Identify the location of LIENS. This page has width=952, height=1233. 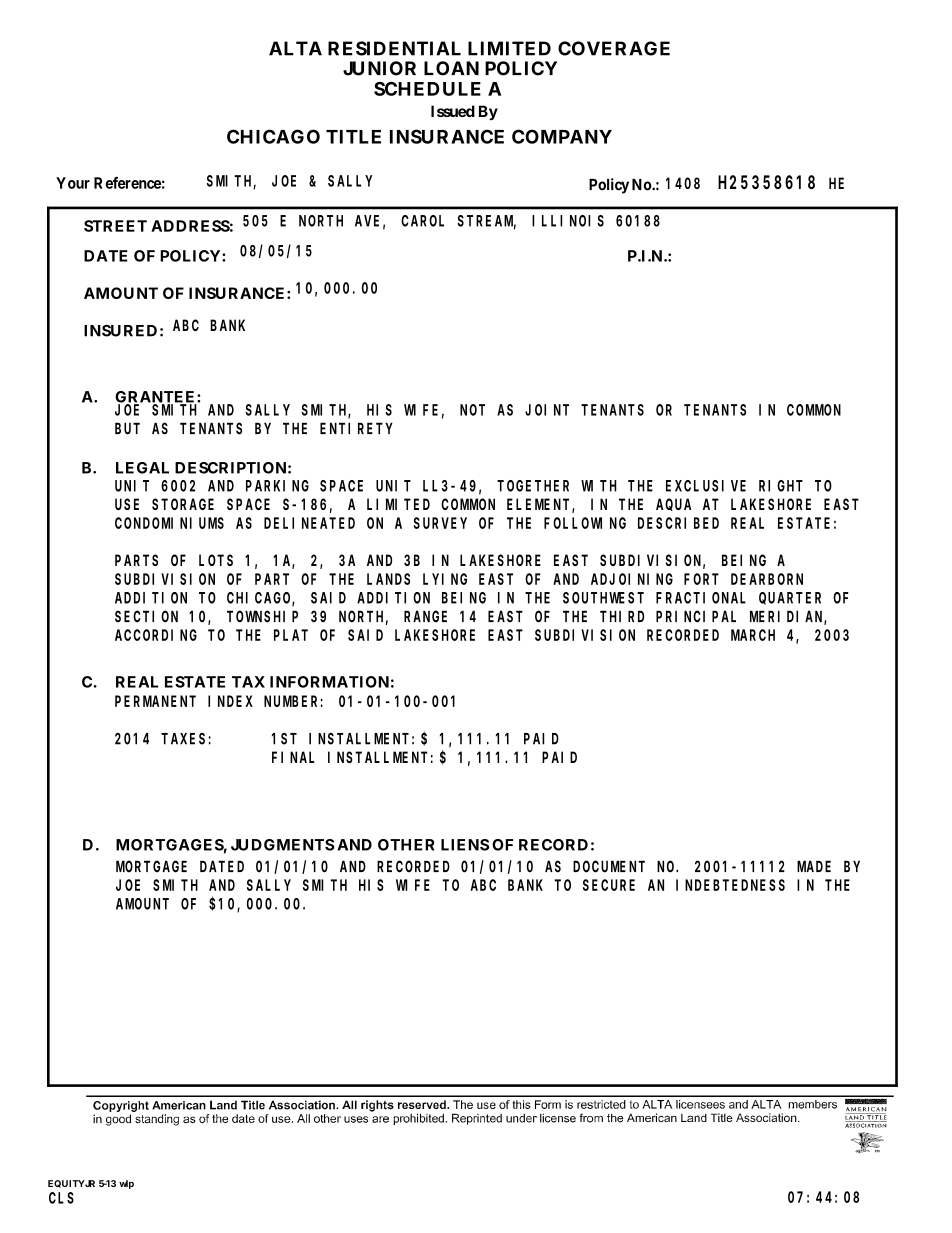
(465, 845).
